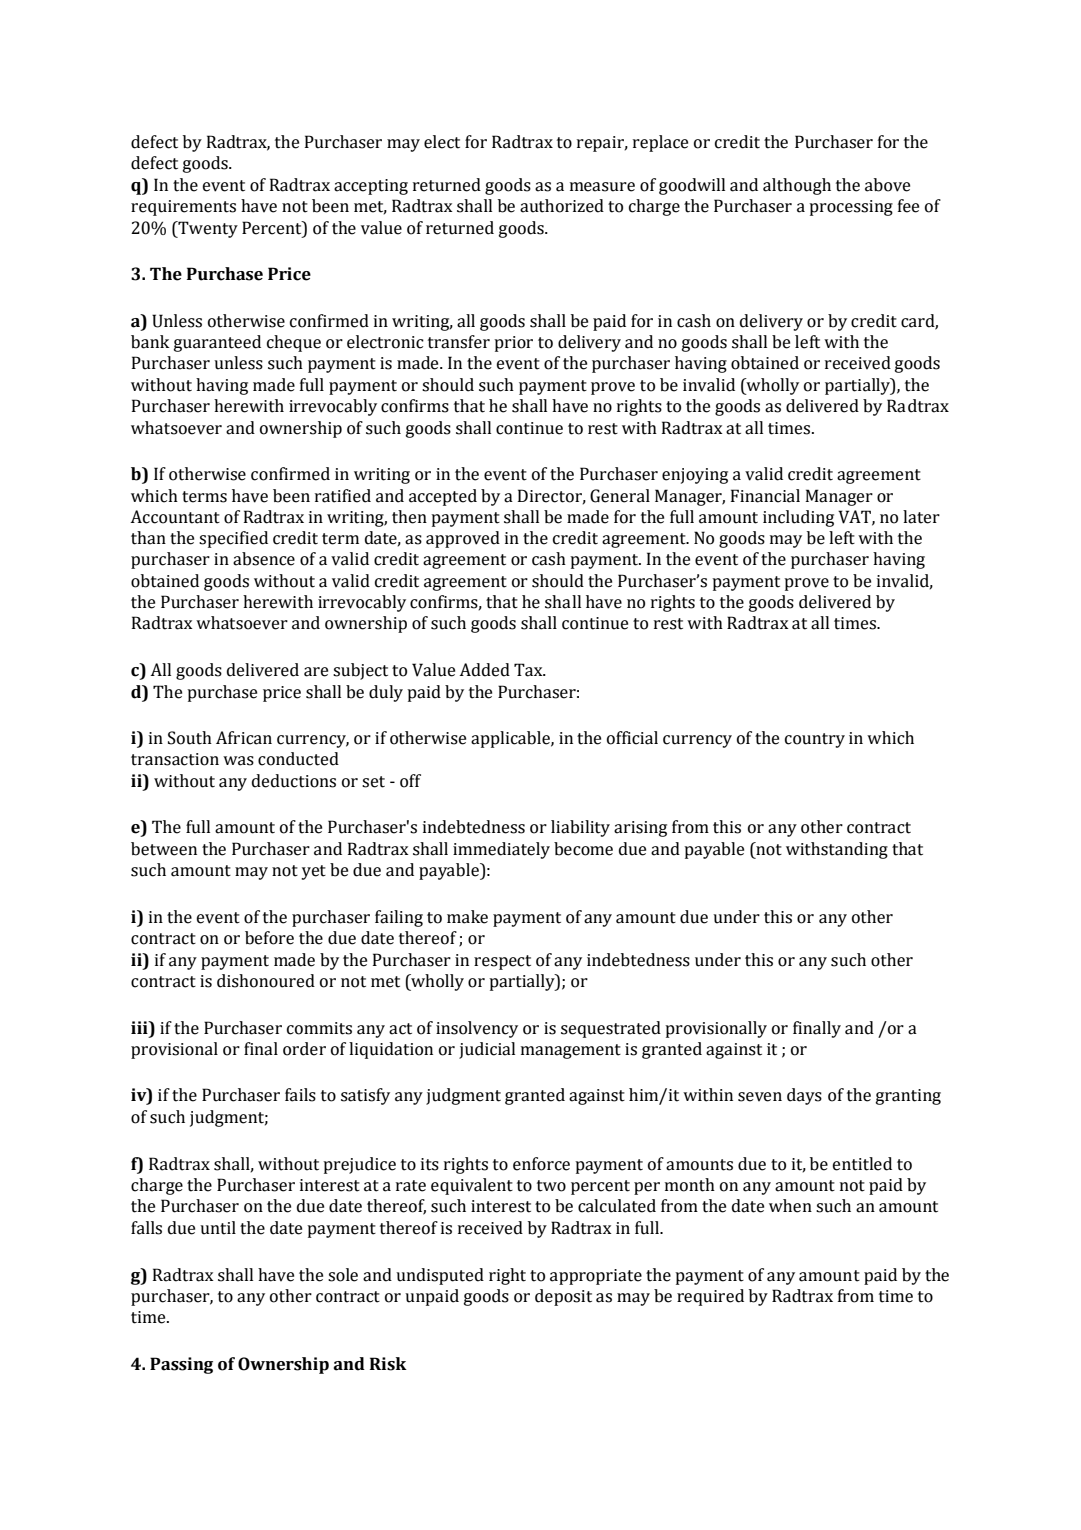 Image resolution: width=1081 pixels, height=1530 pixels. Describe the element at coordinates (181, 1365) in the screenshot. I see `Passing` at that location.
